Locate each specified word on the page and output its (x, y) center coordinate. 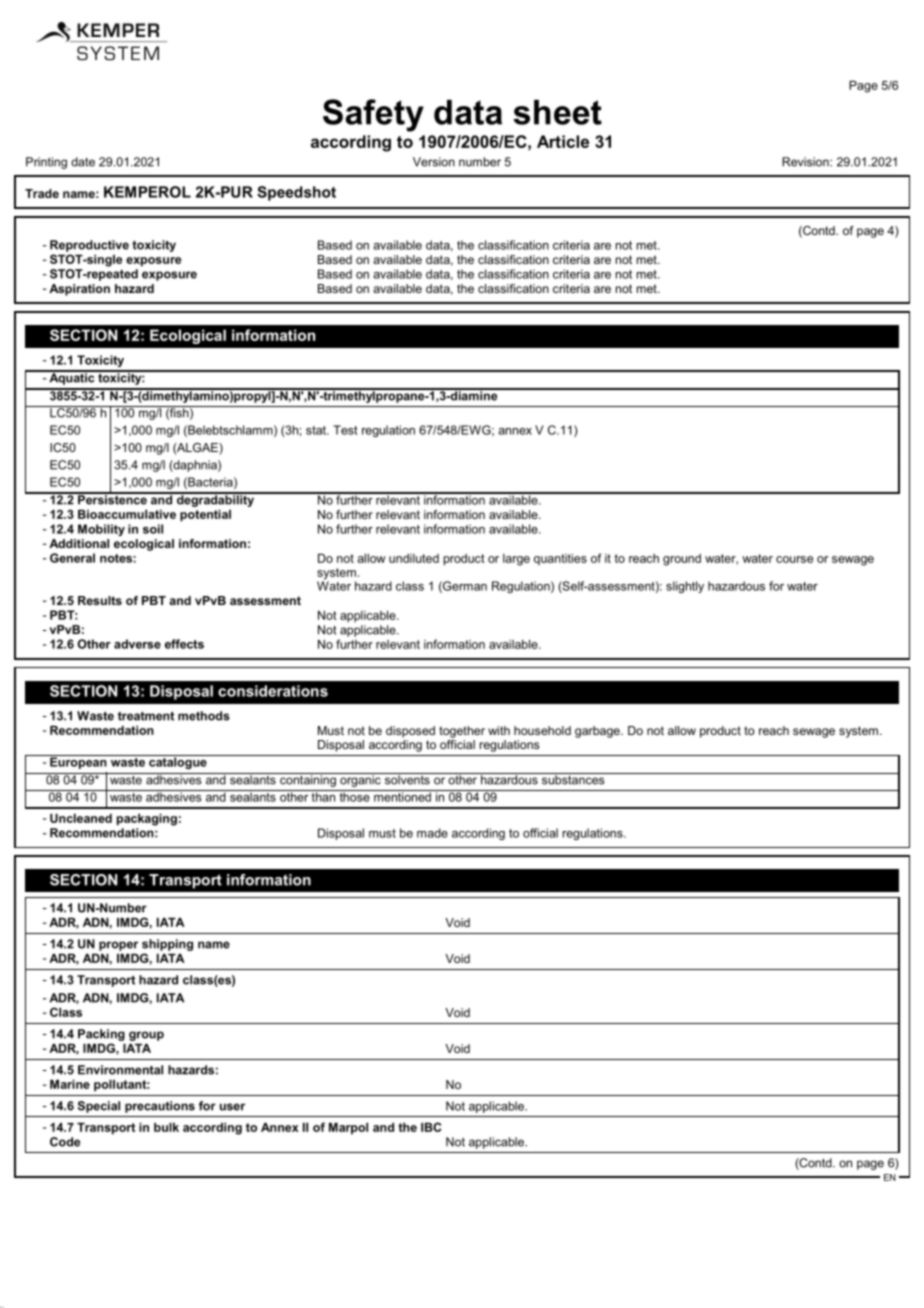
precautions (160, 1107)
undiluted (414, 558)
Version (434, 162)
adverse (137, 644)
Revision (806, 162)
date (83, 162)
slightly (685, 587)
